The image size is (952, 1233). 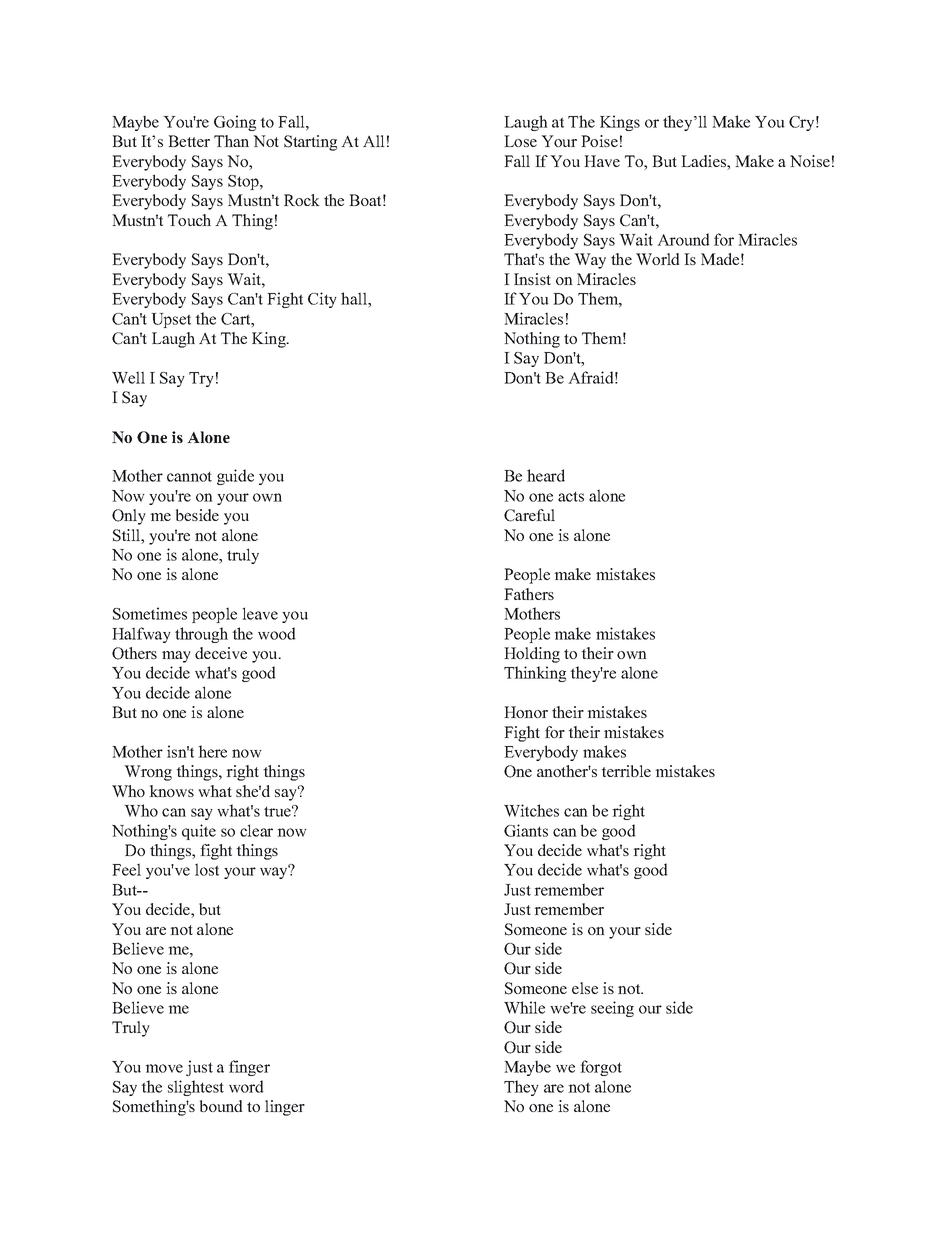 What do you see at coordinates (201, 635) in the screenshot?
I see `through` at bounding box center [201, 635].
